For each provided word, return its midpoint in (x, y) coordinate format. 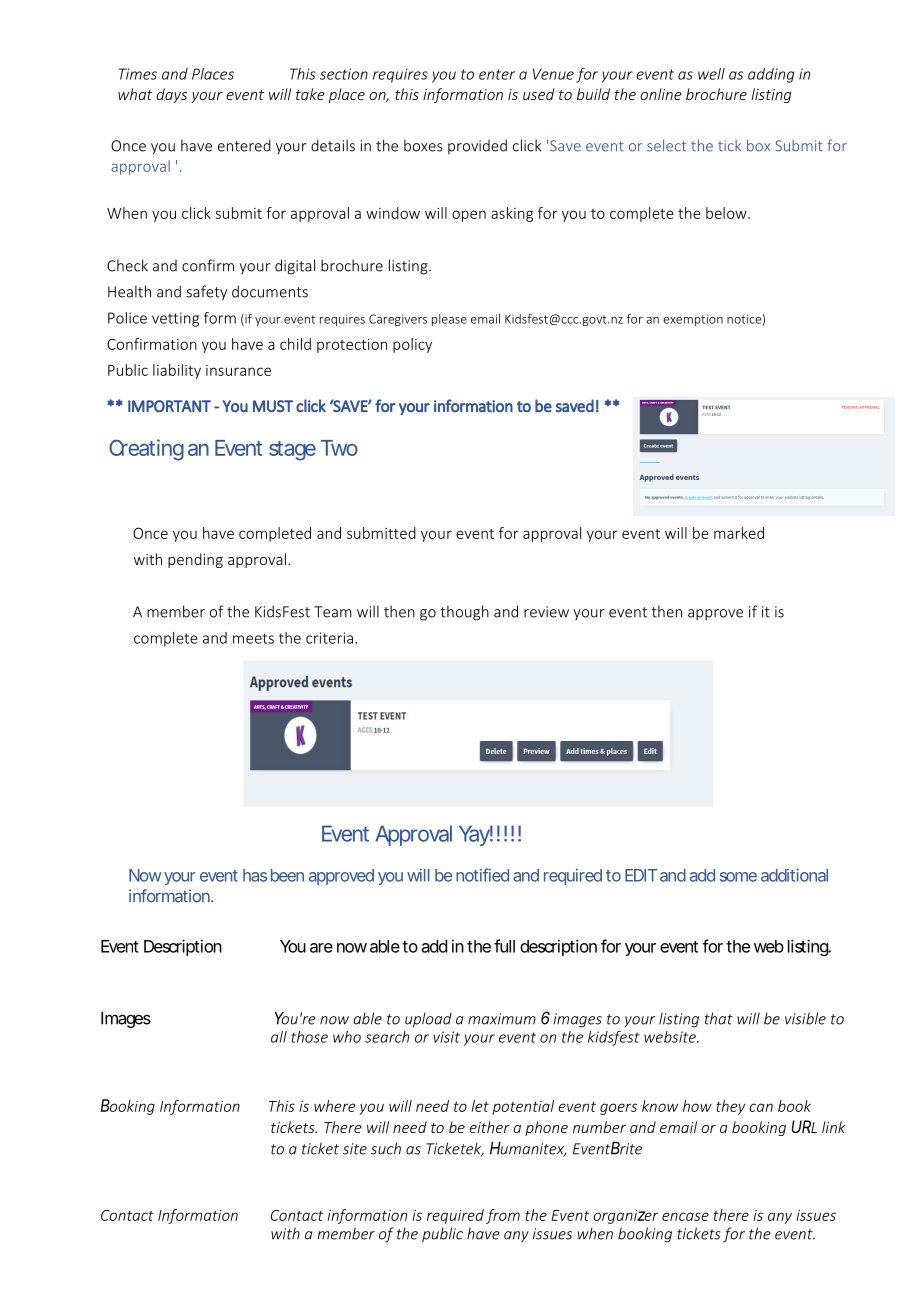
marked (739, 533)
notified (482, 875)
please (449, 320)
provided (477, 146)
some (738, 877)
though (464, 613)
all (279, 1037)
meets (253, 638)
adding (771, 75)
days (171, 95)
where (335, 1106)
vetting (175, 319)
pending (195, 560)
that (719, 1018)
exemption (693, 320)
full (504, 946)
